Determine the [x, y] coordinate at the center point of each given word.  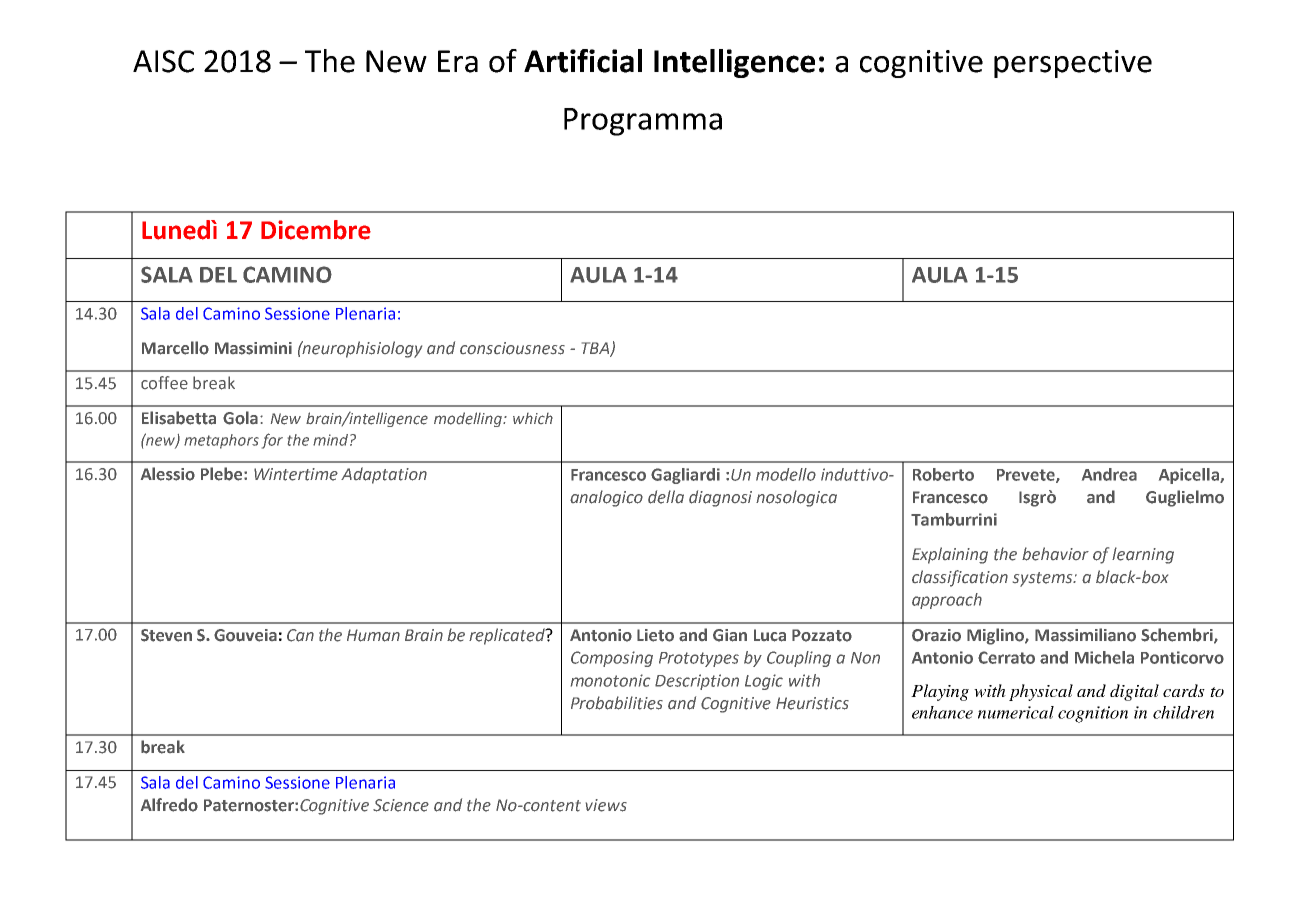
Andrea [1109, 474]
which [533, 418]
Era [458, 61]
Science [401, 805]
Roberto [943, 474]
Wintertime [296, 474]
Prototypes [699, 659]
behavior [1055, 554]
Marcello [175, 348]
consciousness [512, 348]
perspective [1073, 64]
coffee [164, 383]
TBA [596, 349]
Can [300, 635]
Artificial [583, 61]
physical [1041, 692]
